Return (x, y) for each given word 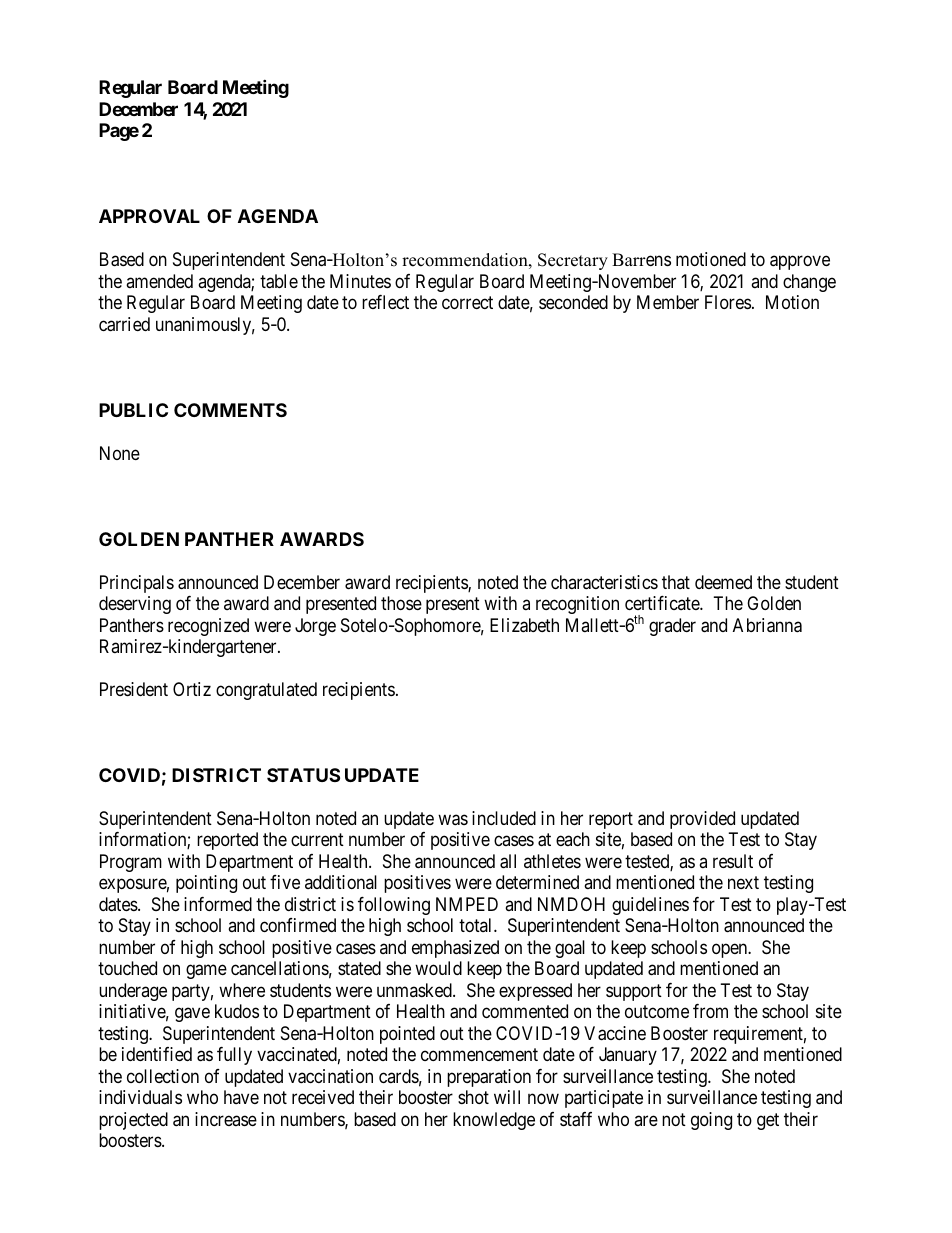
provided (702, 820)
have (241, 1097)
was (453, 820)
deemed (723, 582)
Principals (137, 584)
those (401, 603)
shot (473, 1097)
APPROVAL (149, 216)
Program (131, 863)
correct (467, 302)
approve (800, 263)
